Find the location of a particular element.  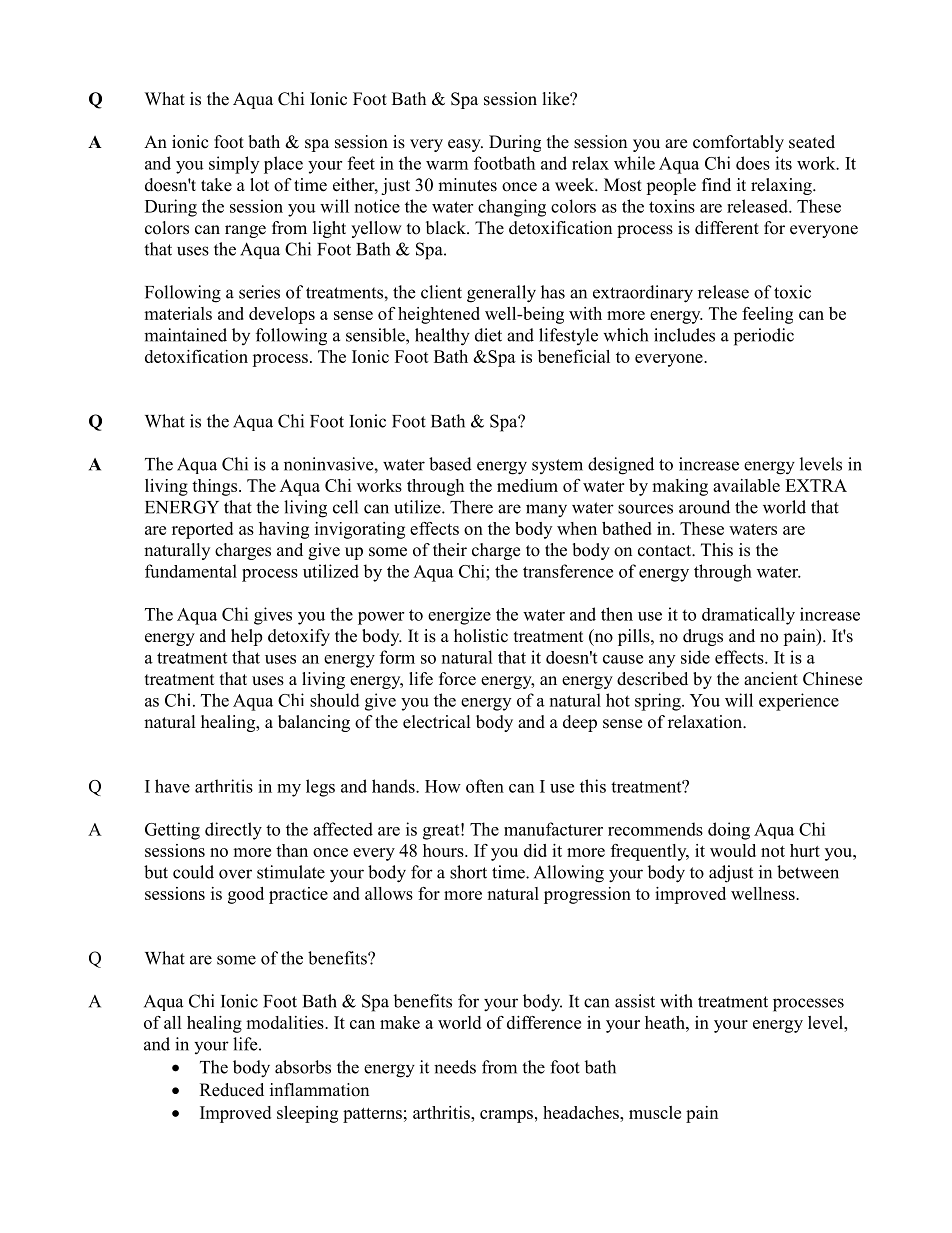

find is located at coordinates (716, 184).
